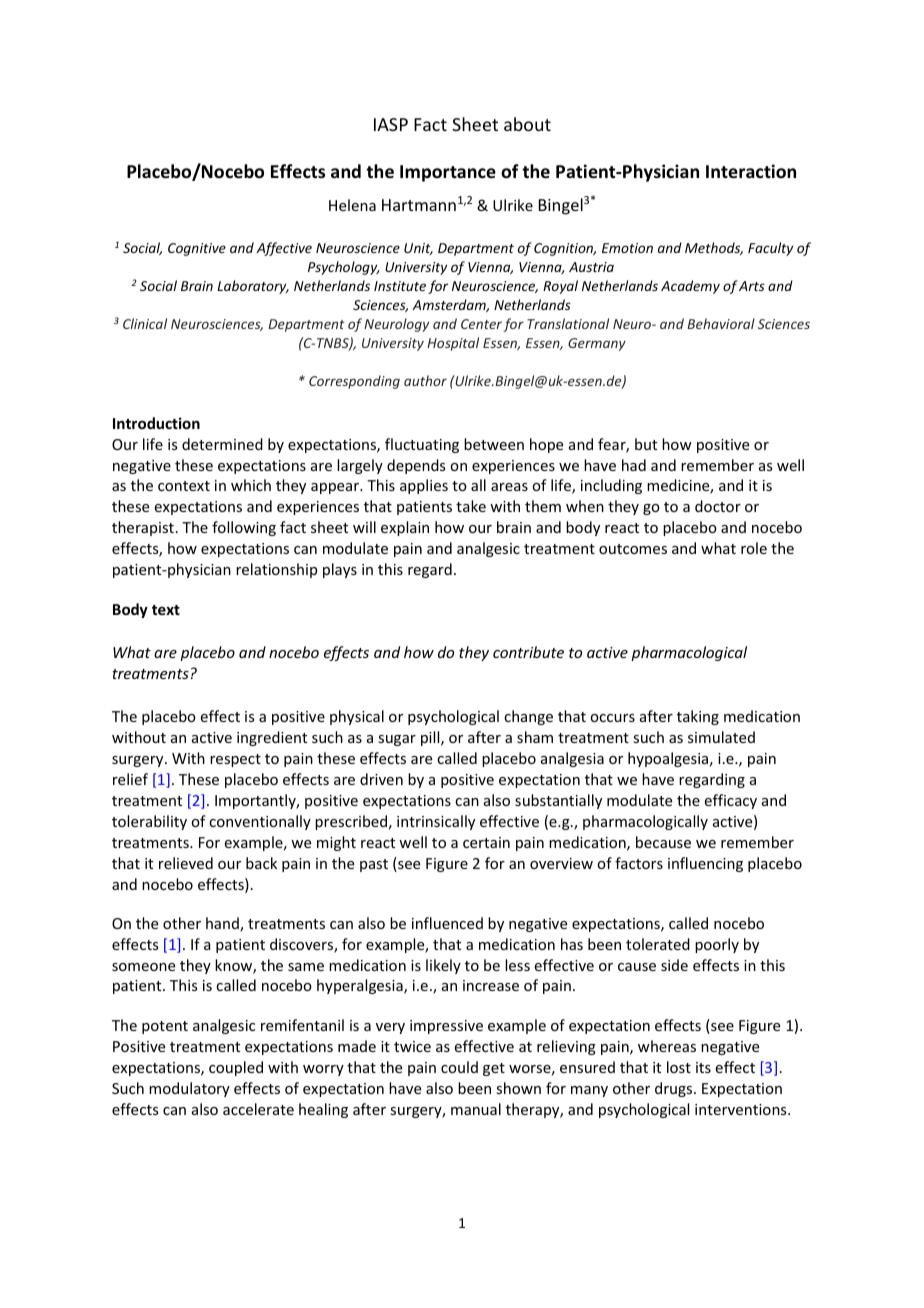  I want to click on modulatory, so click(189, 1089).
